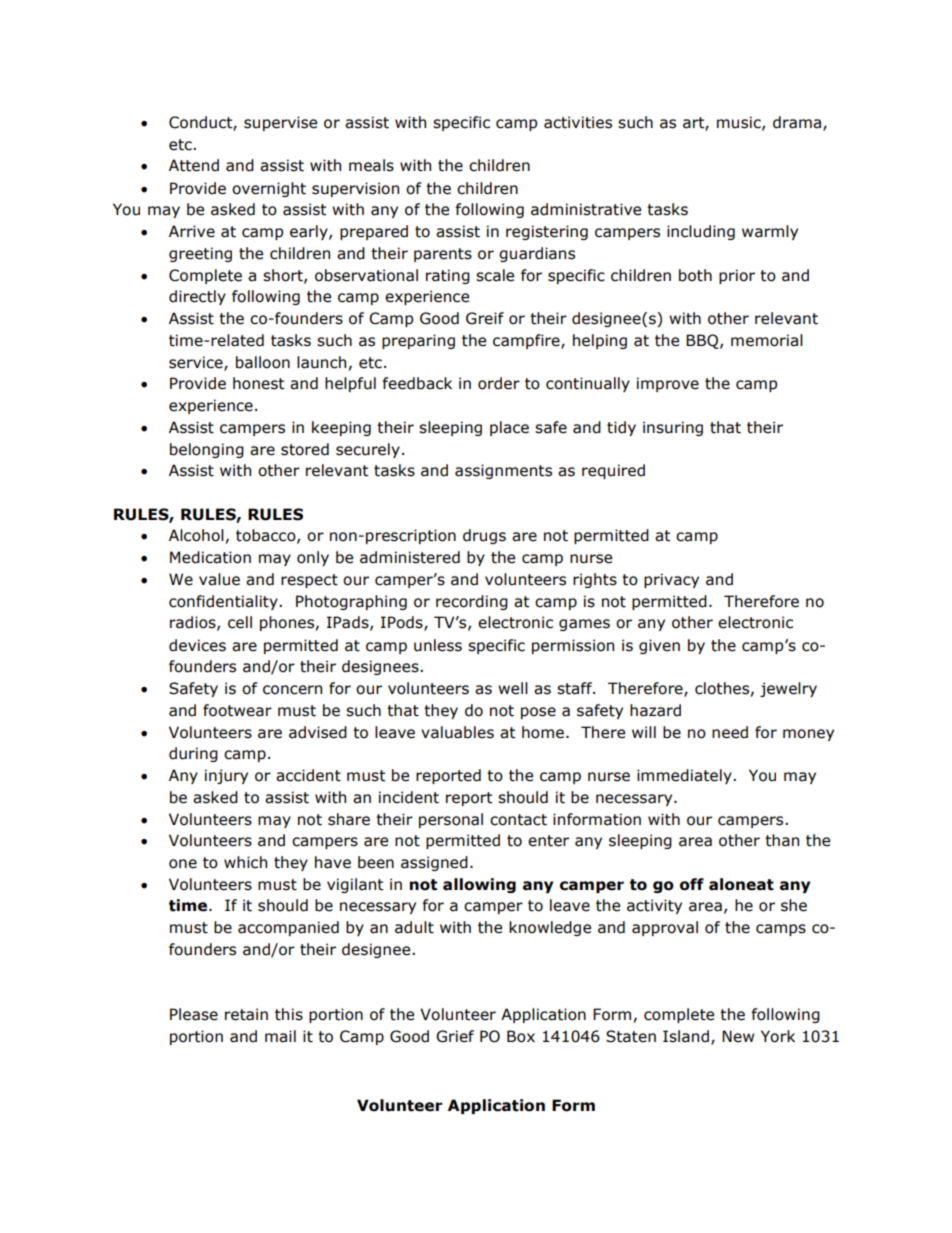  Describe the element at coordinates (258, 383) in the page. I see `honest` at that location.
